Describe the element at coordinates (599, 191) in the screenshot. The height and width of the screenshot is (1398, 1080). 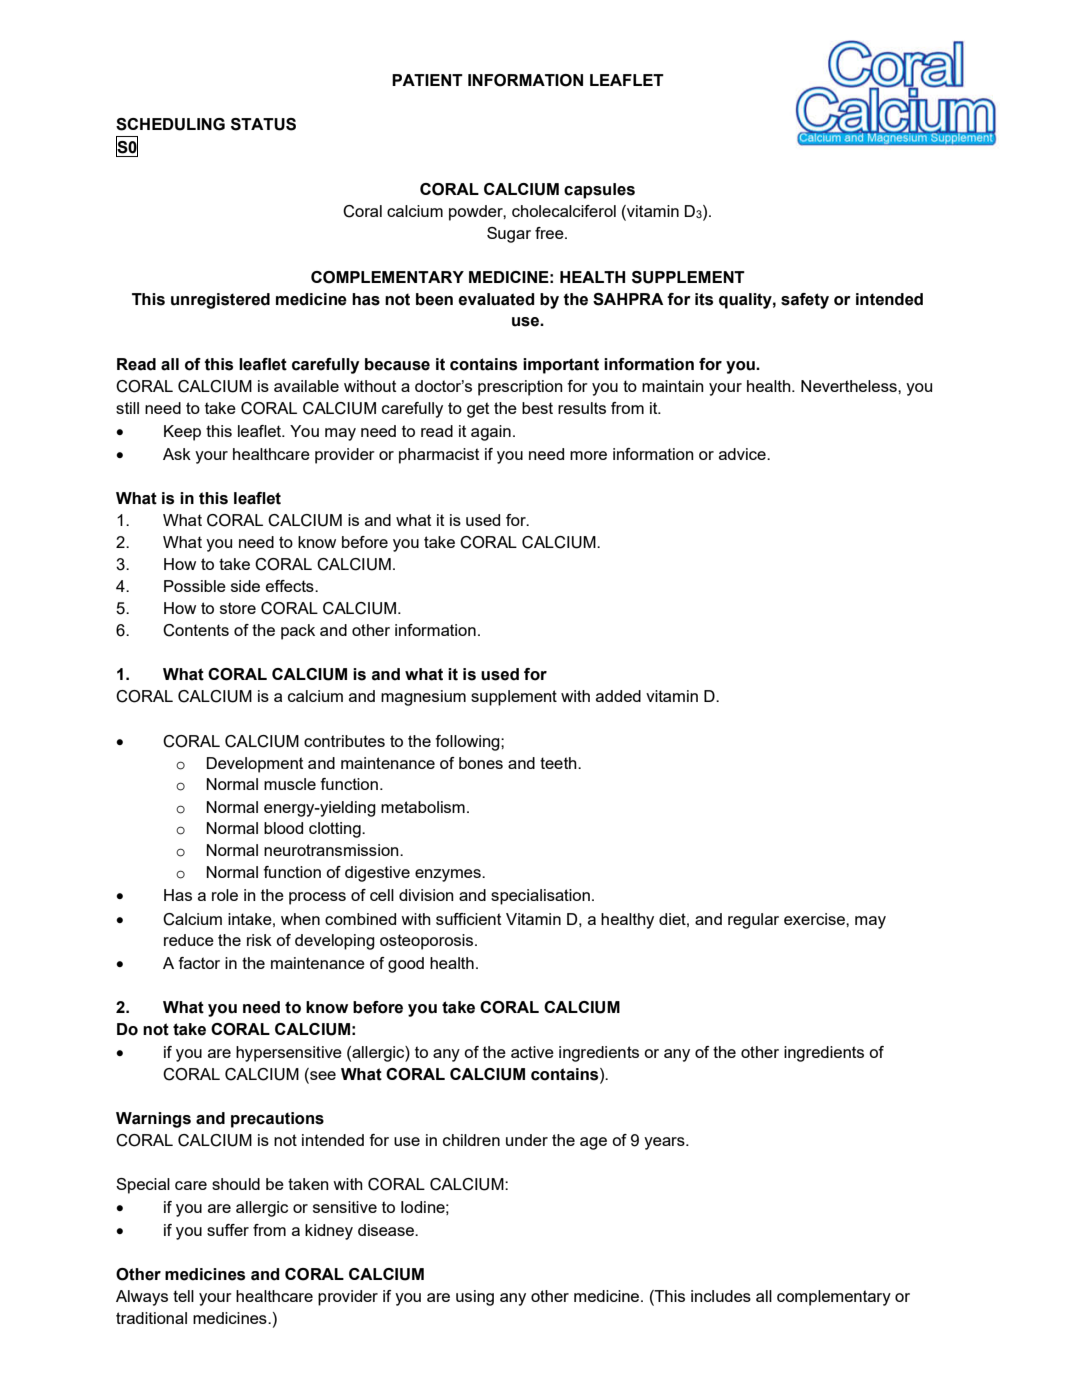
I see `capsules` at that location.
